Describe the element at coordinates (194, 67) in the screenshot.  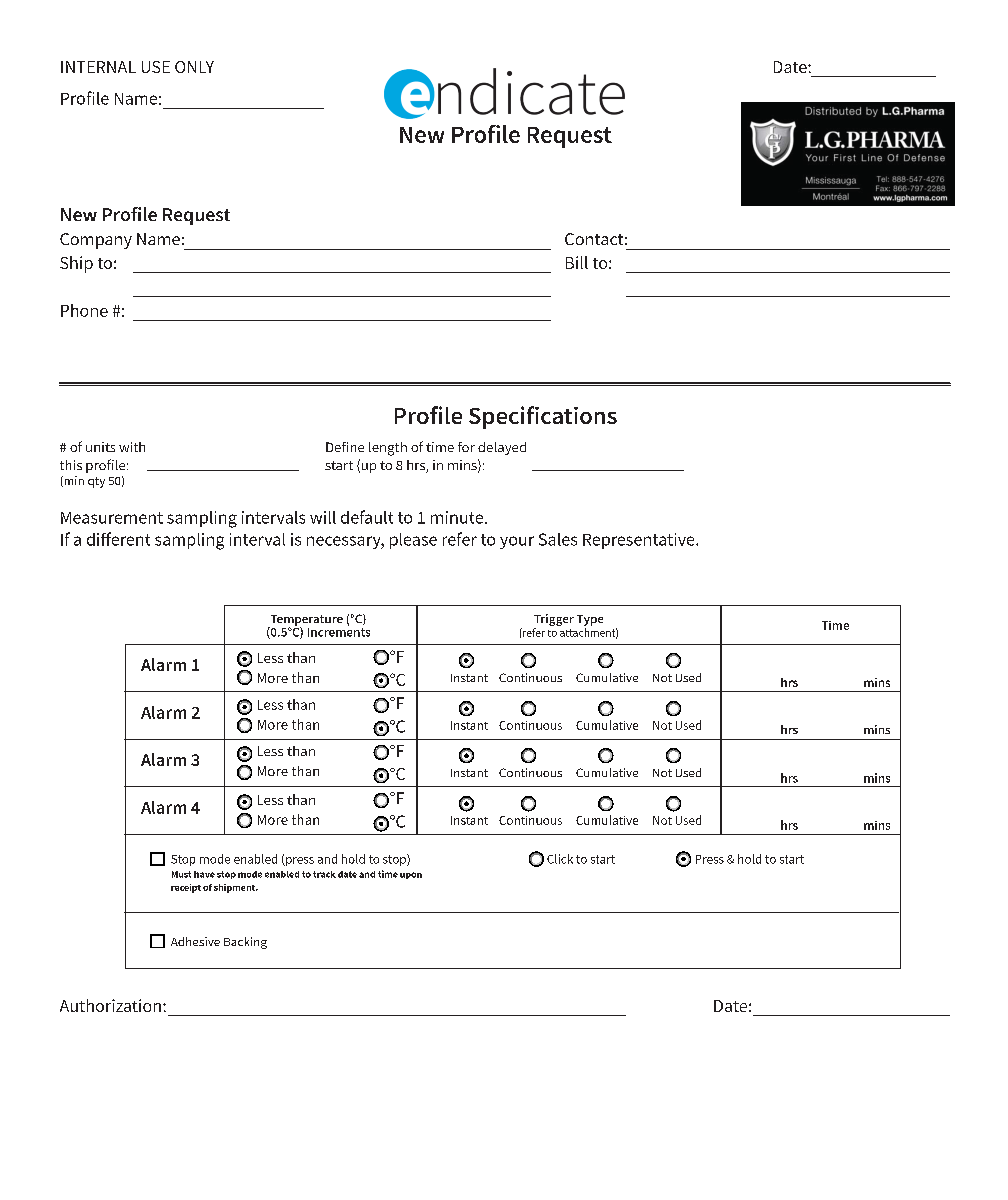
I see `ONLY` at that location.
